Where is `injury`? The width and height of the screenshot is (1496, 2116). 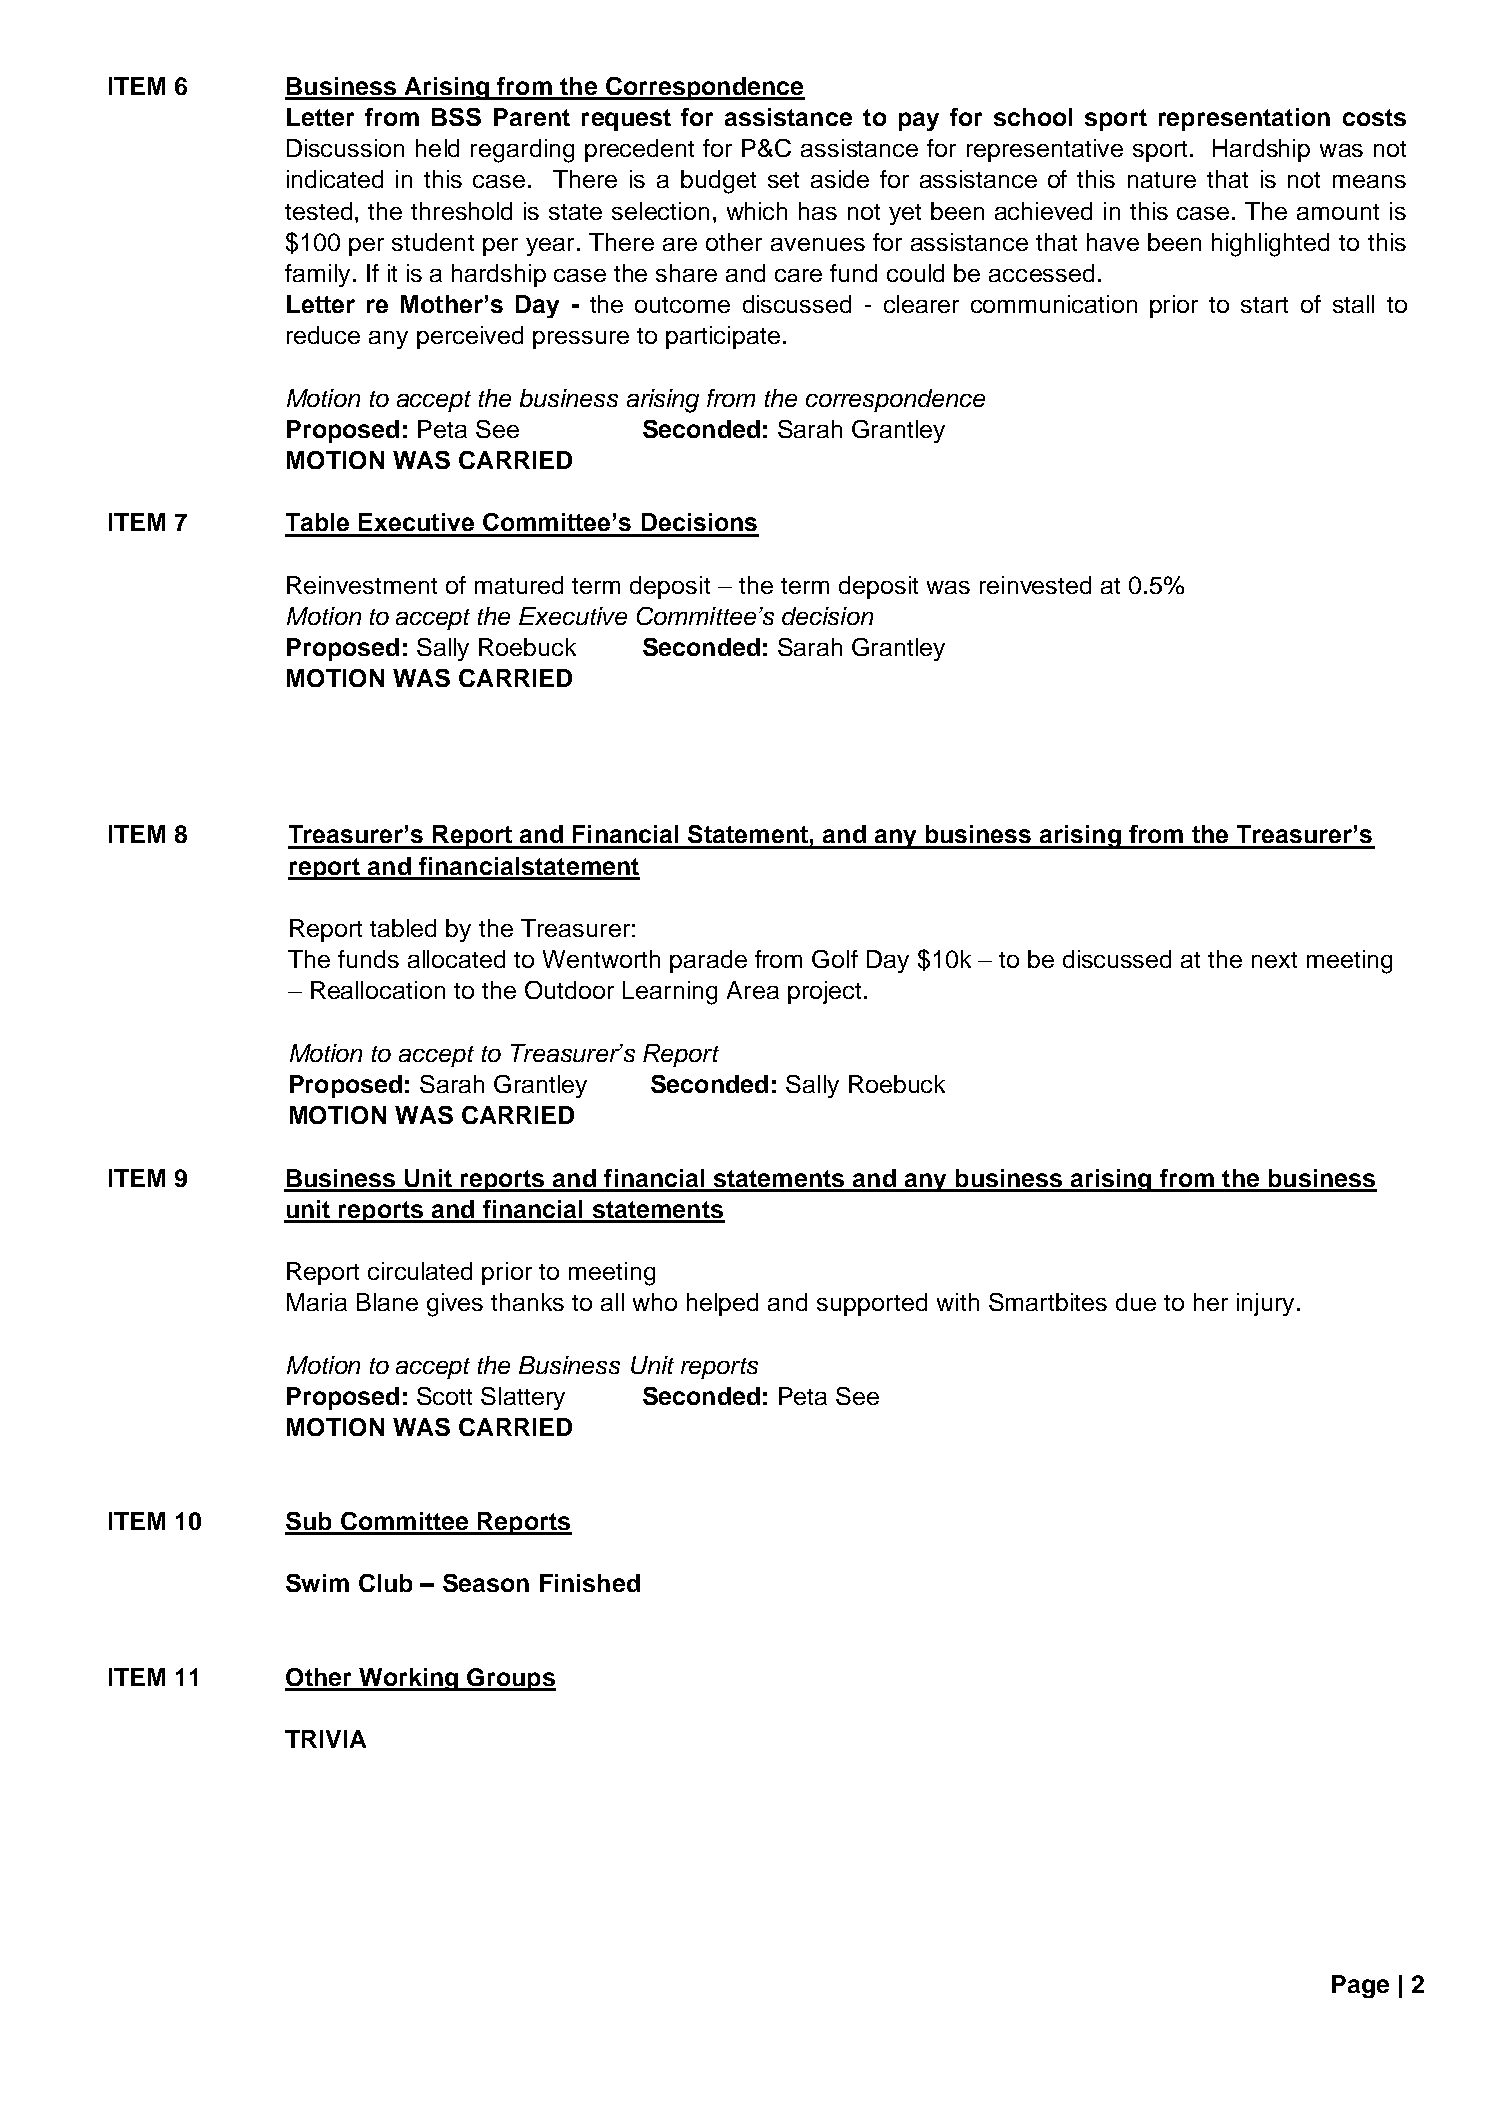 injury is located at coordinates (1265, 1304).
